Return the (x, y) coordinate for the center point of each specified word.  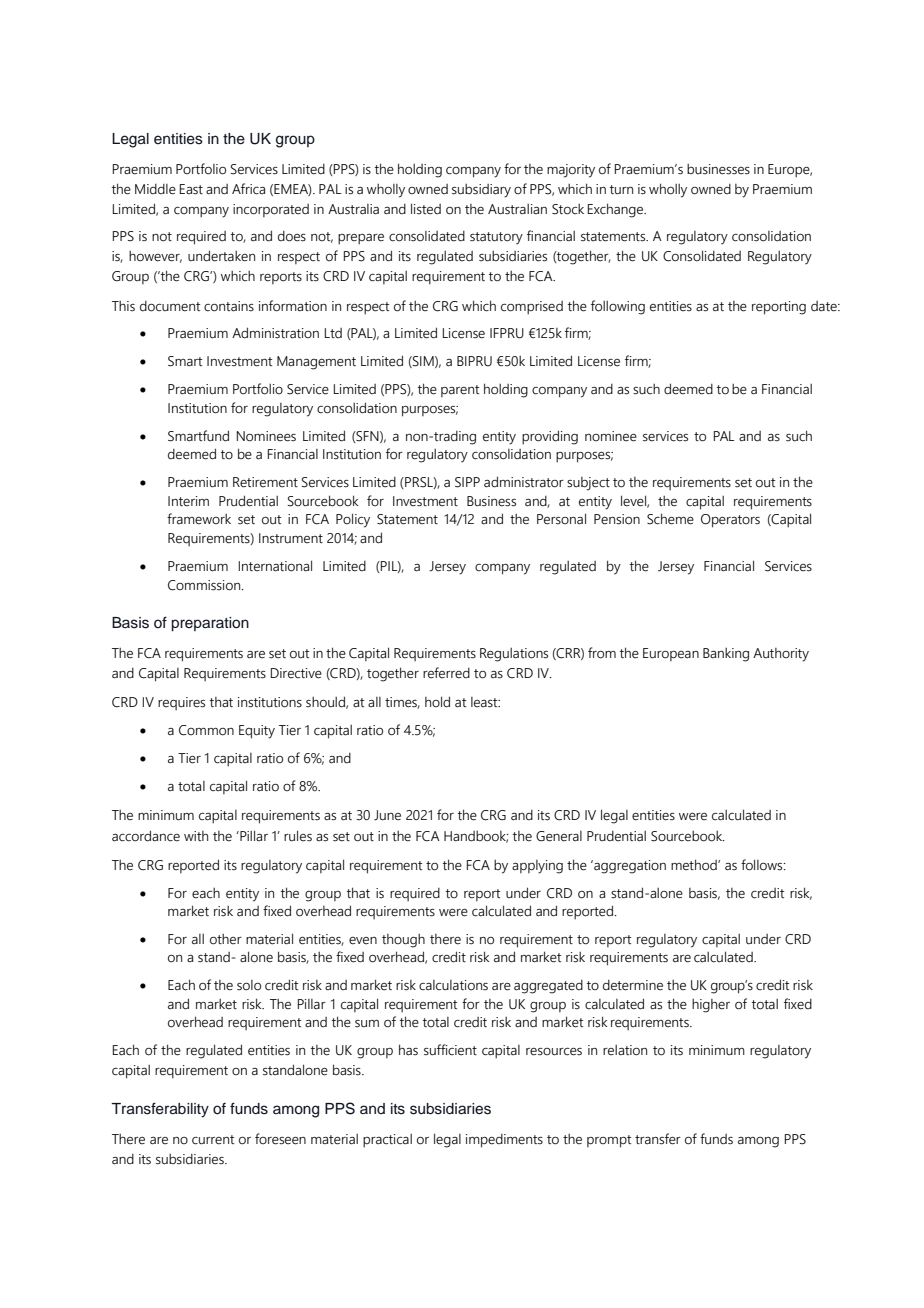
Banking (726, 655)
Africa (248, 189)
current (213, 1140)
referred (446, 673)
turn (621, 190)
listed (426, 209)
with (196, 836)
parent (460, 391)
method (695, 865)
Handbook (476, 837)
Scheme (670, 519)
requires (181, 703)
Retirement (265, 482)
